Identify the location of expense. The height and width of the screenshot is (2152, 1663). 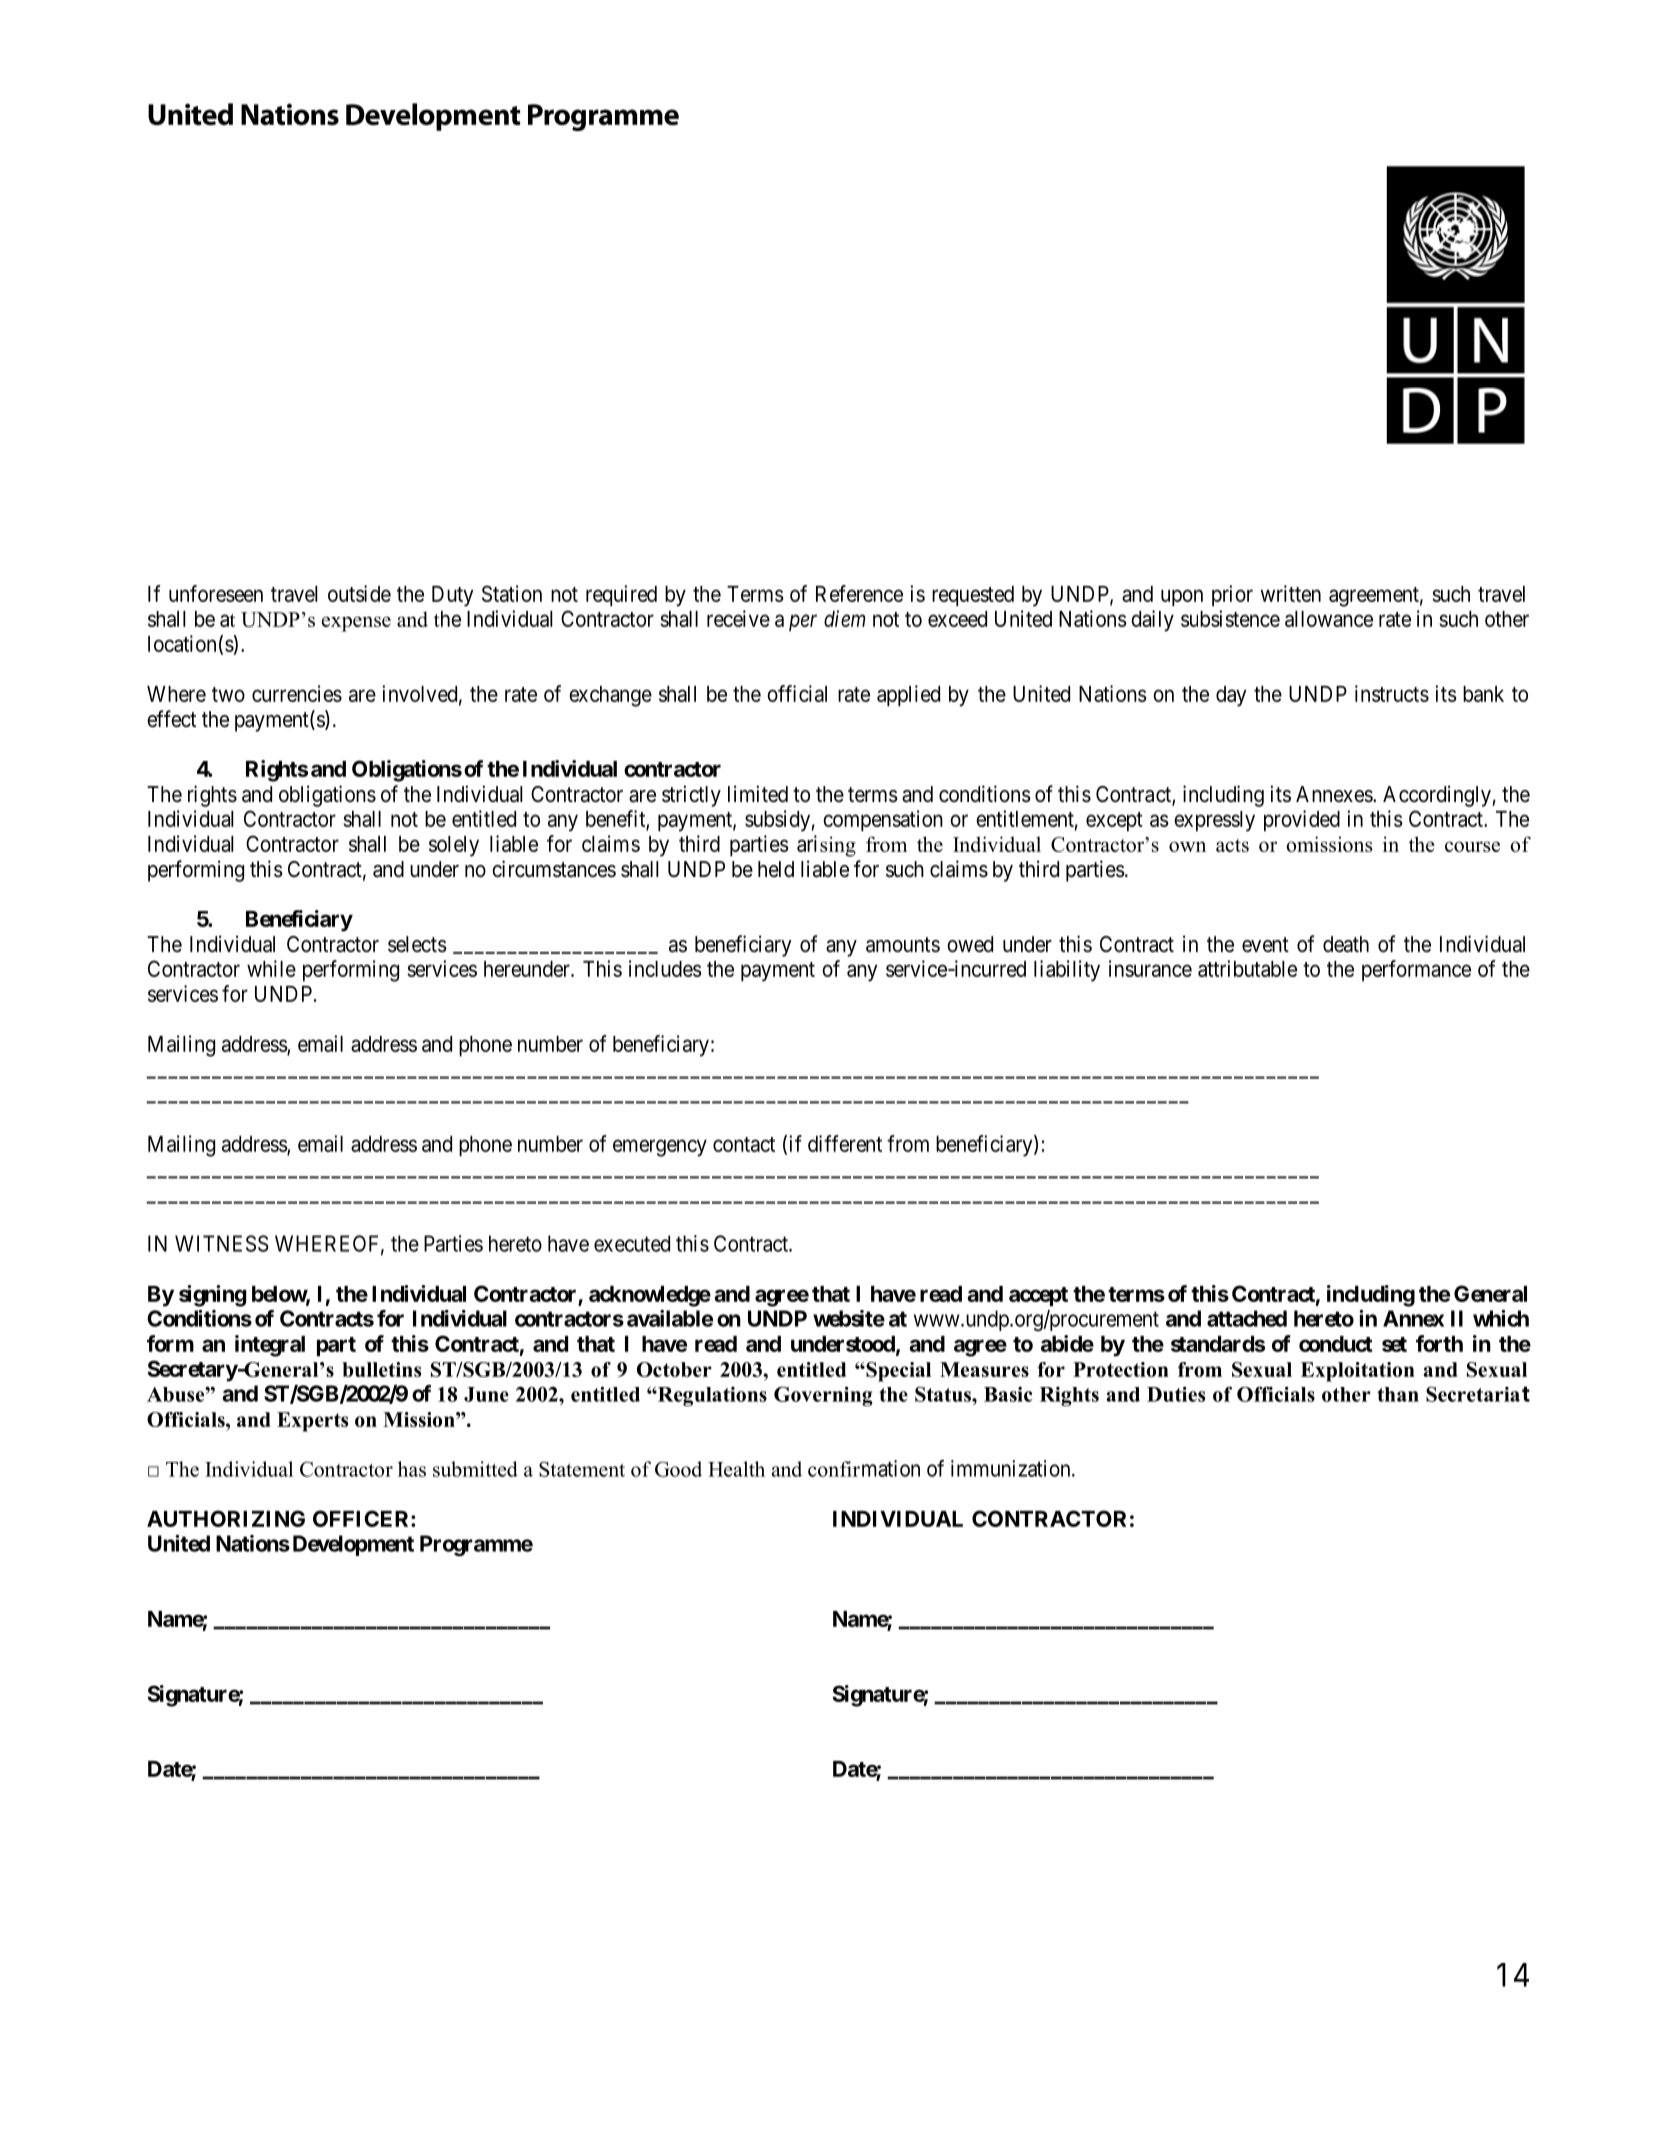
(356, 624).
